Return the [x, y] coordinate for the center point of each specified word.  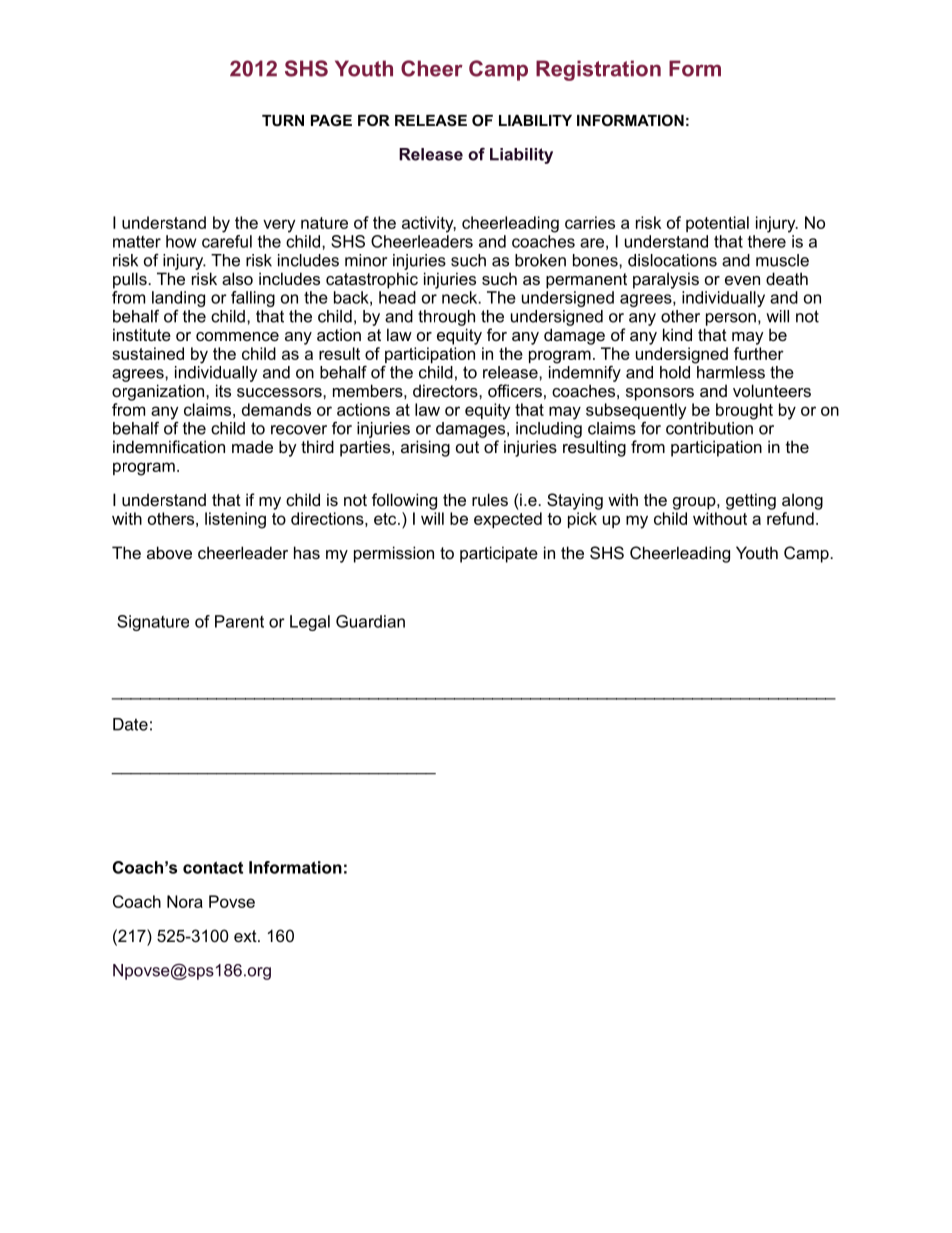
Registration [598, 70]
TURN [283, 120]
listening [235, 520]
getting [751, 501]
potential [717, 224]
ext [246, 936]
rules [490, 499]
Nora [185, 901]
